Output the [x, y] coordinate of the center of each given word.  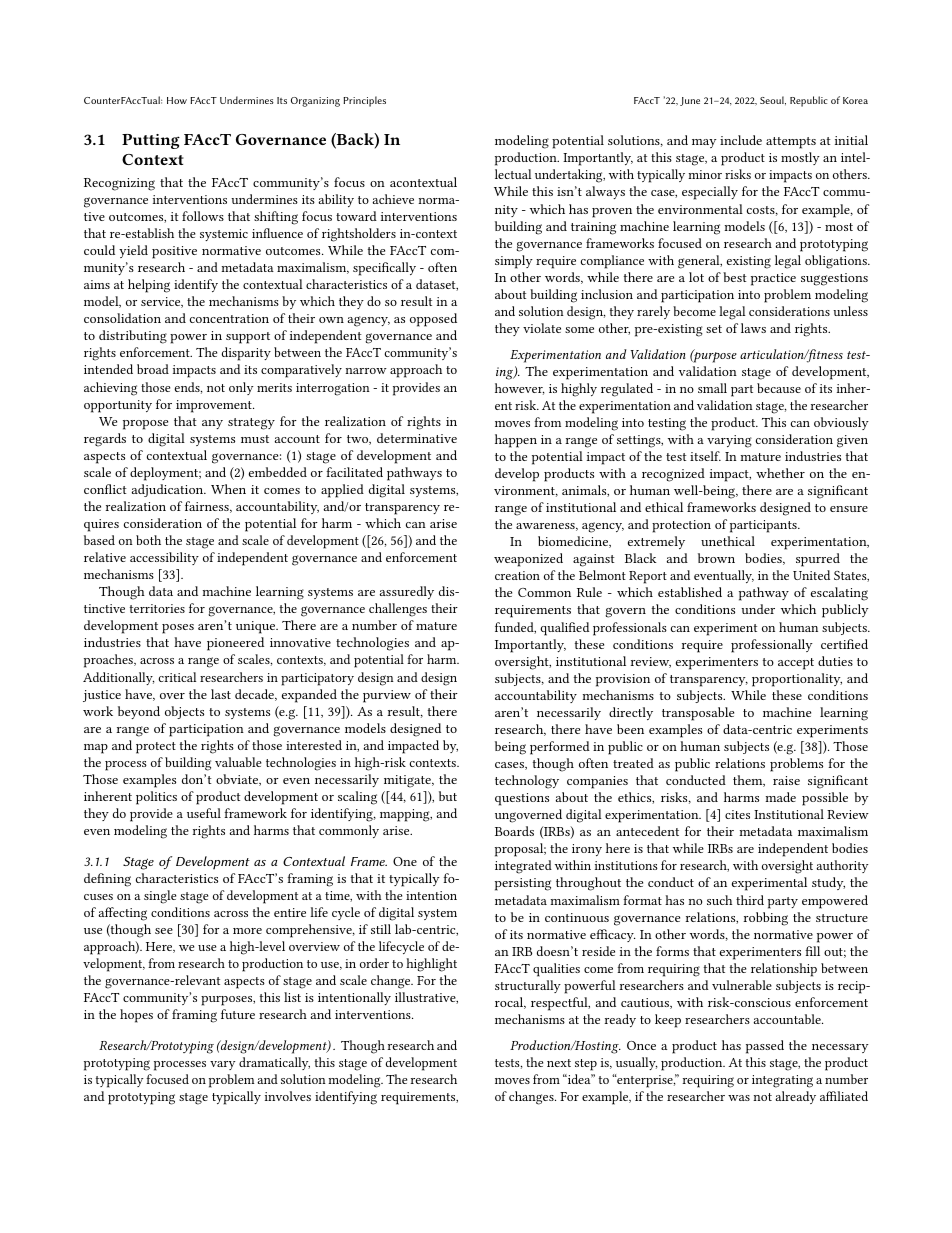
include [741, 140]
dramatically [274, 1063]
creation [517, 575]
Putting [151, 141]
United [811, 575]
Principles [364, 101]
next [559, 1063]
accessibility [164, 558]
